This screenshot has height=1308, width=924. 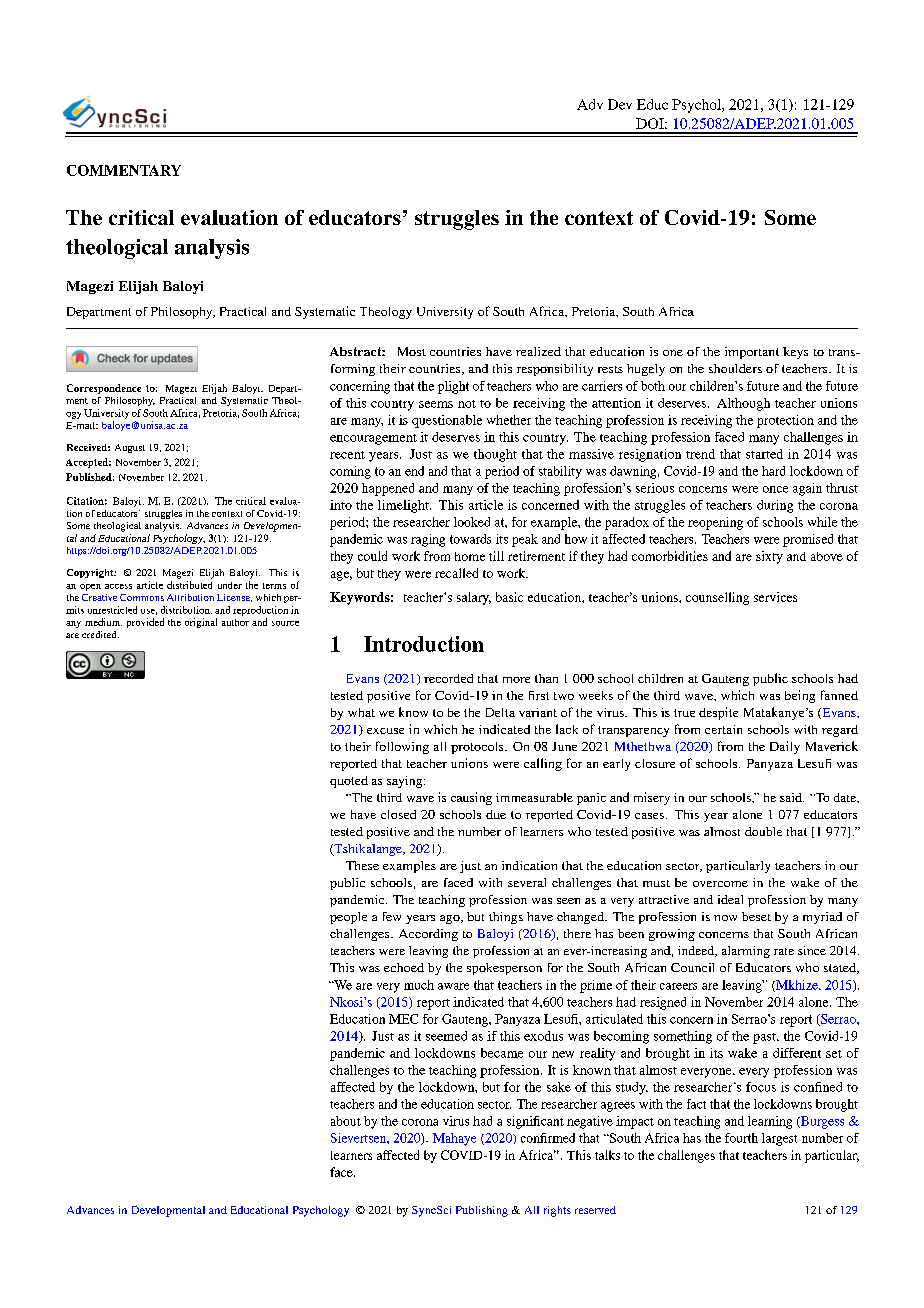 I want to click on shoulders, so click(x=735, y=368).
